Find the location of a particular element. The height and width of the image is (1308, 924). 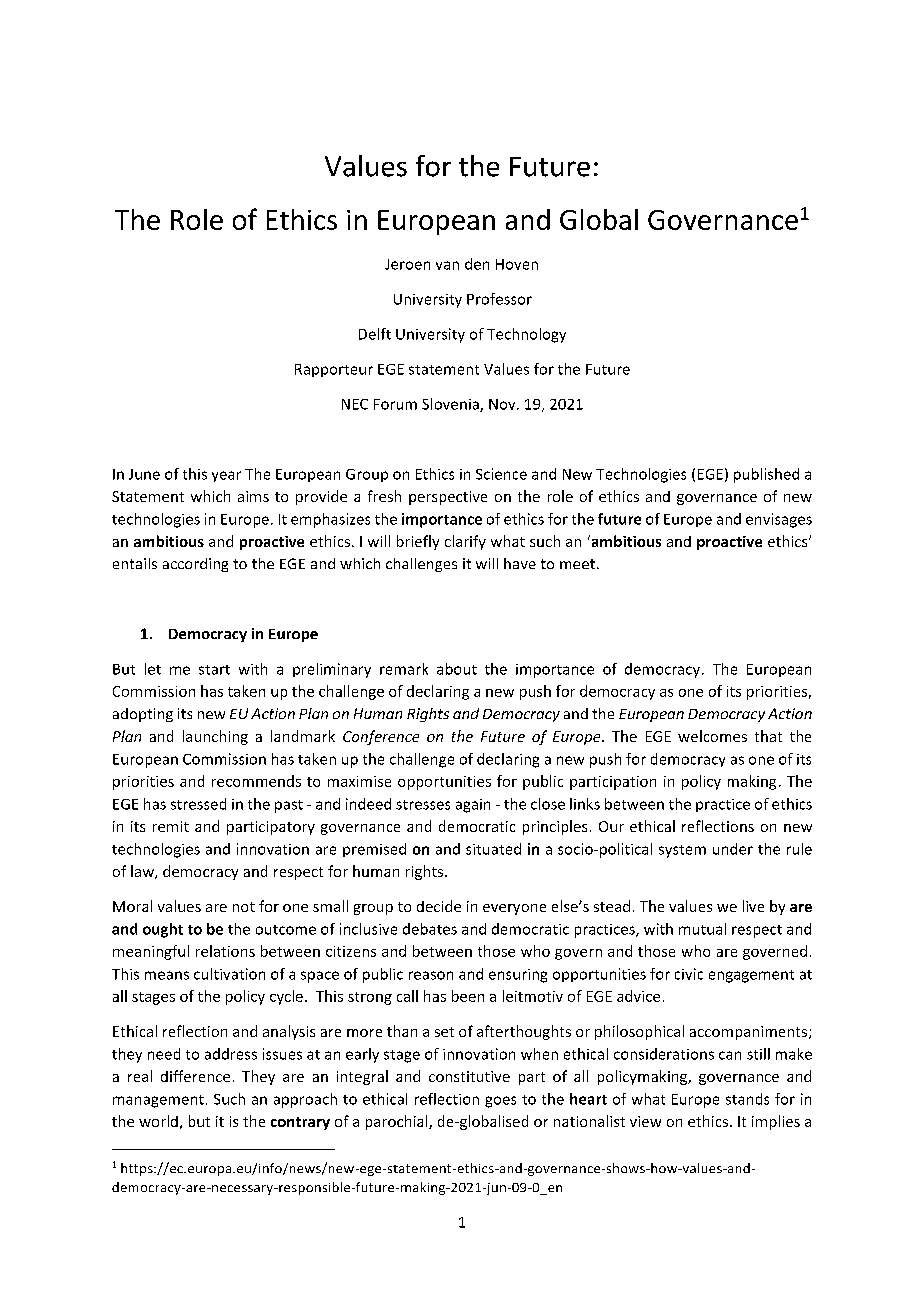

Professor is located at coordinates (499, 299).
